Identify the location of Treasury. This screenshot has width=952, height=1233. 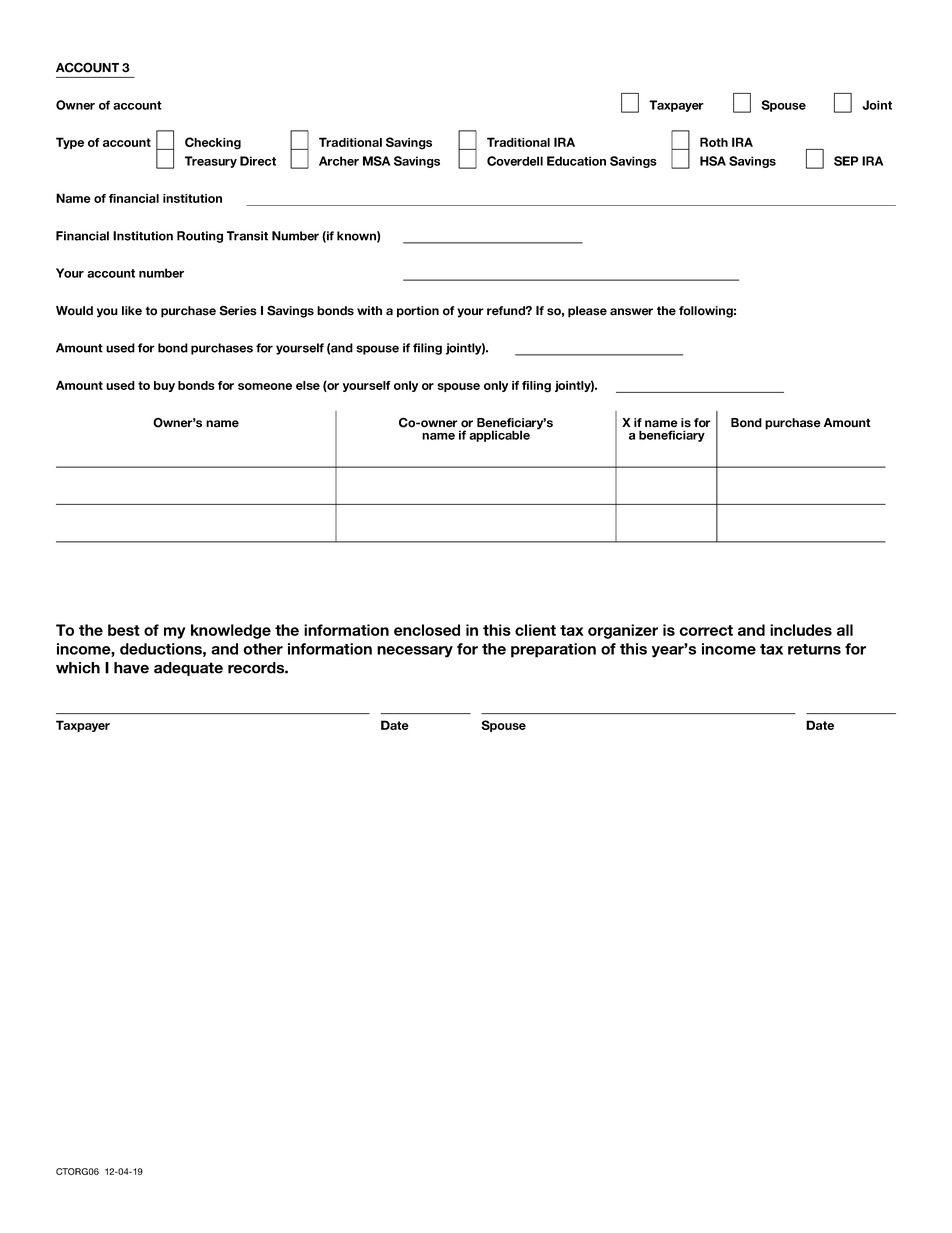
(211, 162).
